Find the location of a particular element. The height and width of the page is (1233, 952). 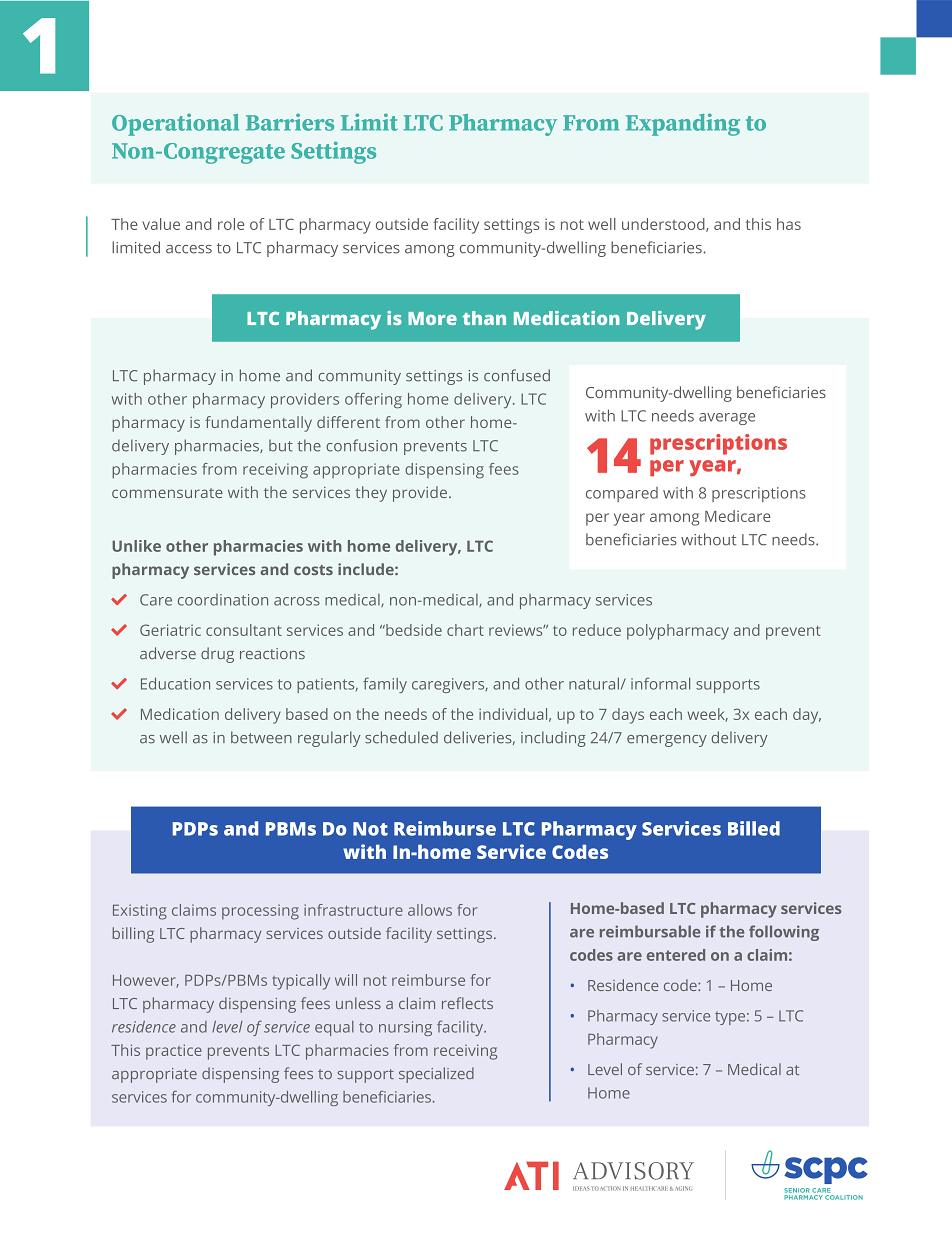

Expanding is located at coordinates (683, 124).
